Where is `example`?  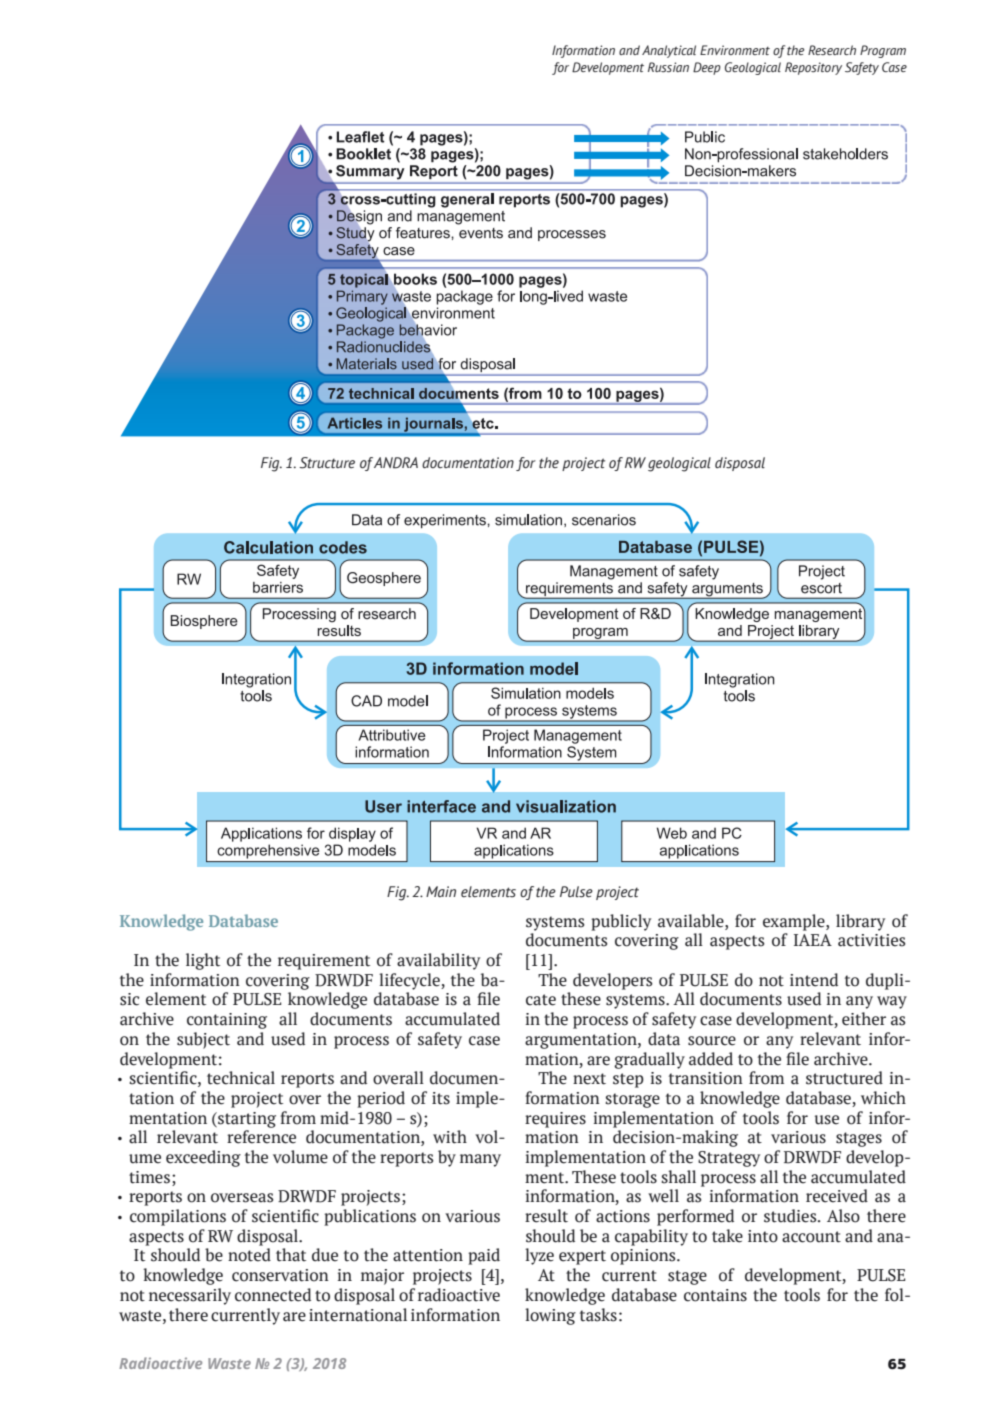
example is located at coordinates (795, 922).
